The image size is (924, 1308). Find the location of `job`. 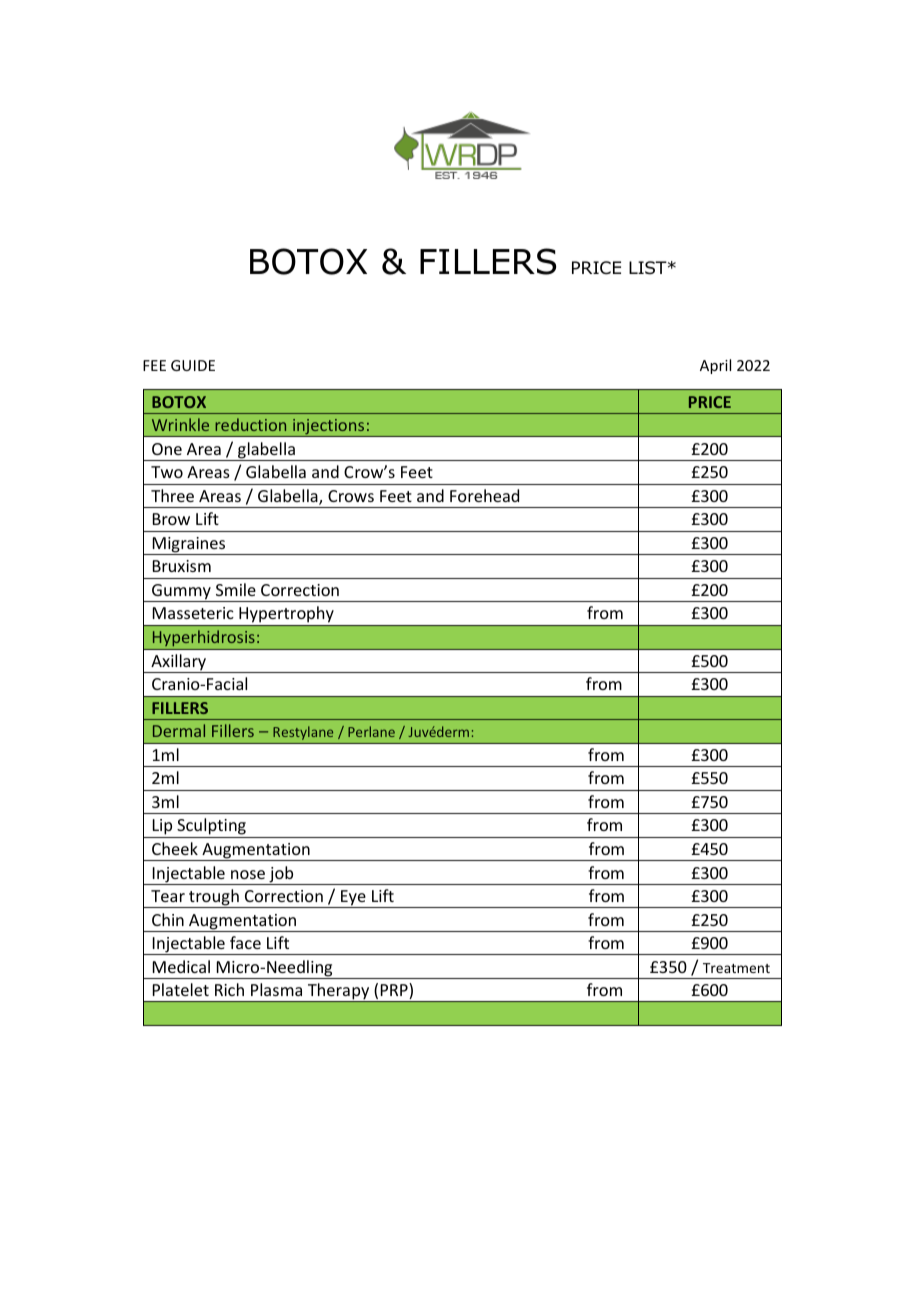

job is located at coordinates (281, 875).
